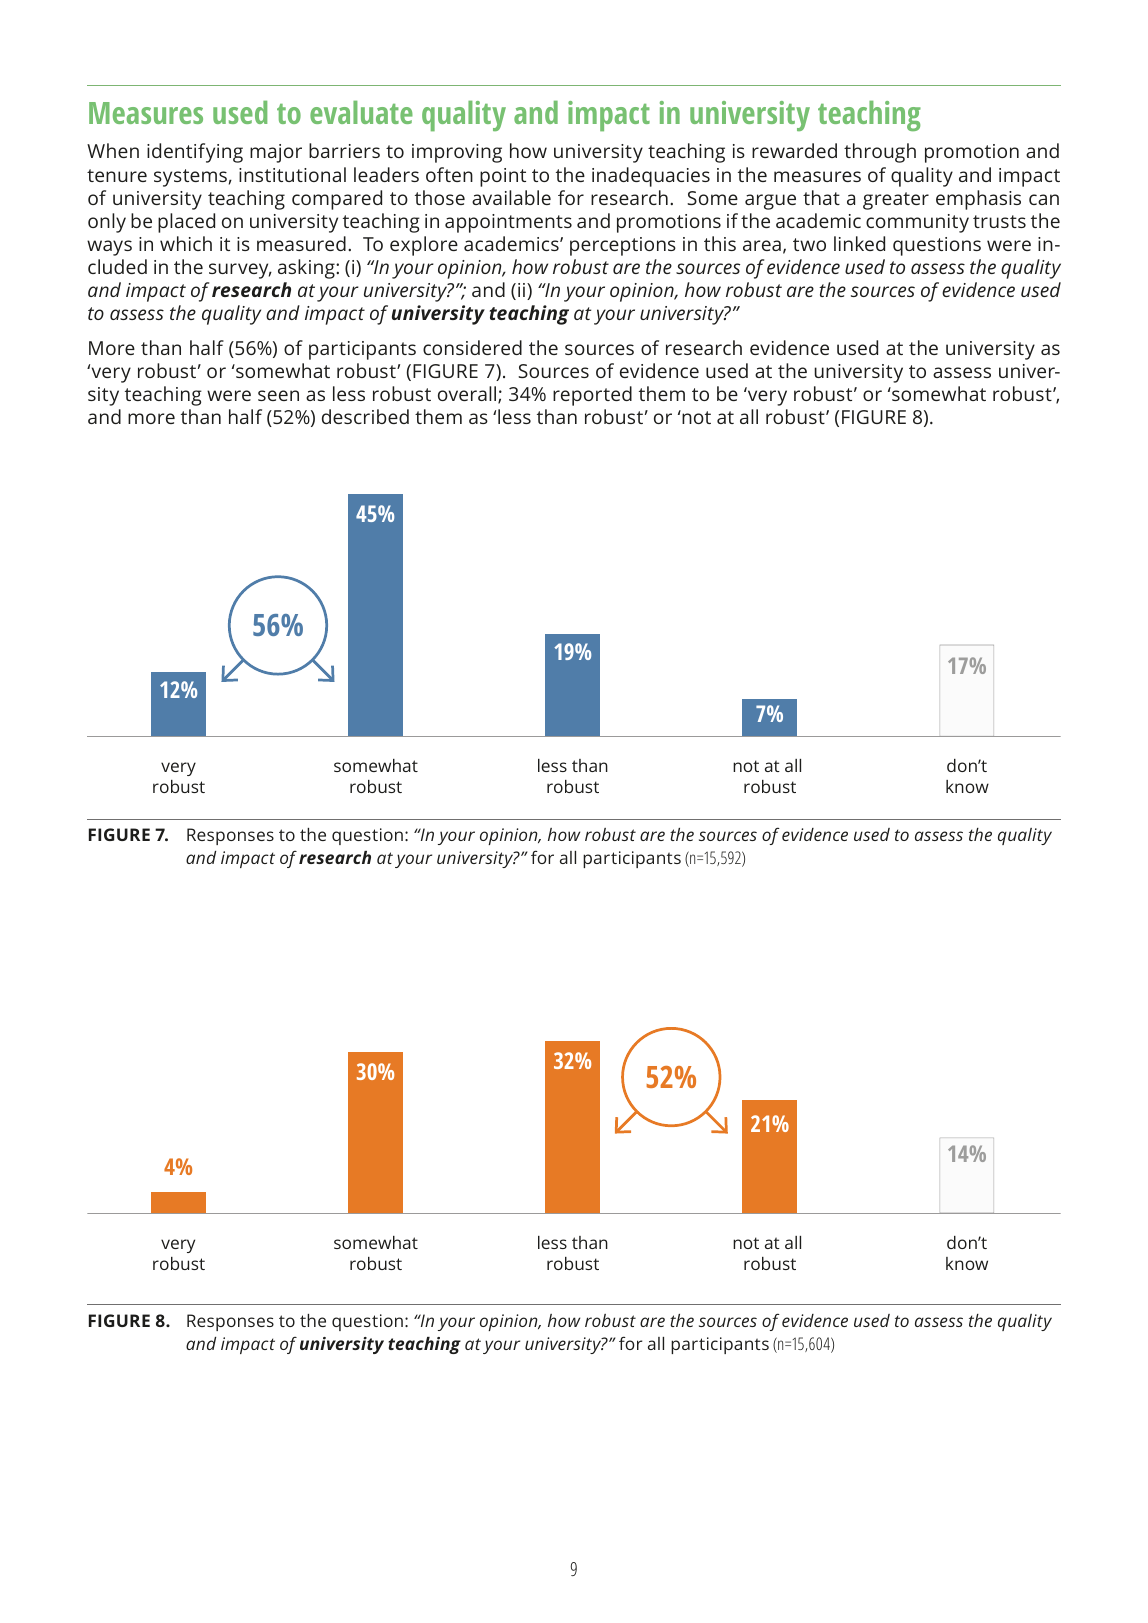 The image size is (1148, 1623). Describe the element at coordinates (361, 112) in the image. I see `evaluate` at that location.
